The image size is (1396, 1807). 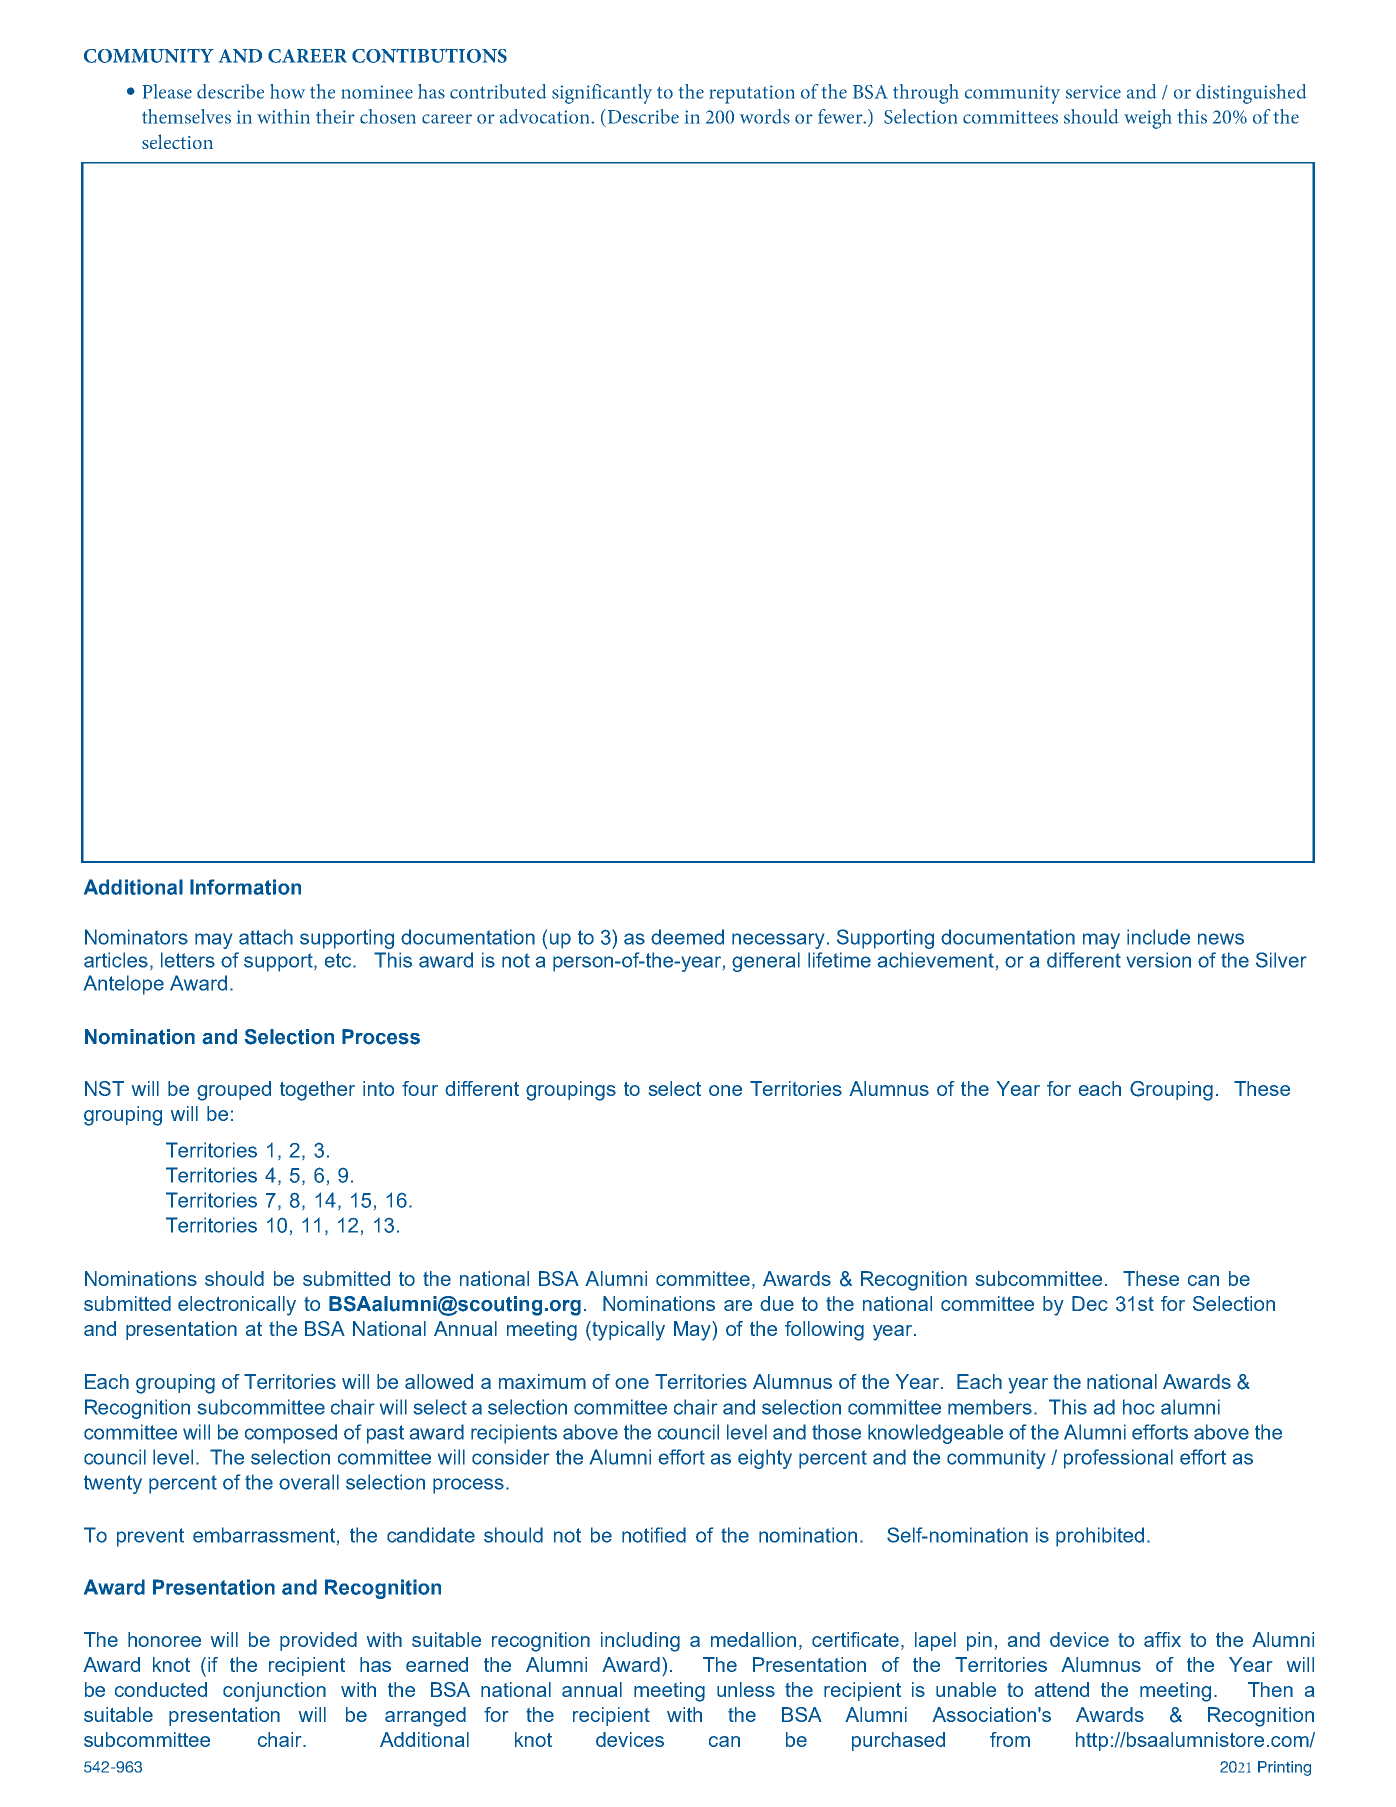 I want to click on attach, so click(x=266, y=937).
